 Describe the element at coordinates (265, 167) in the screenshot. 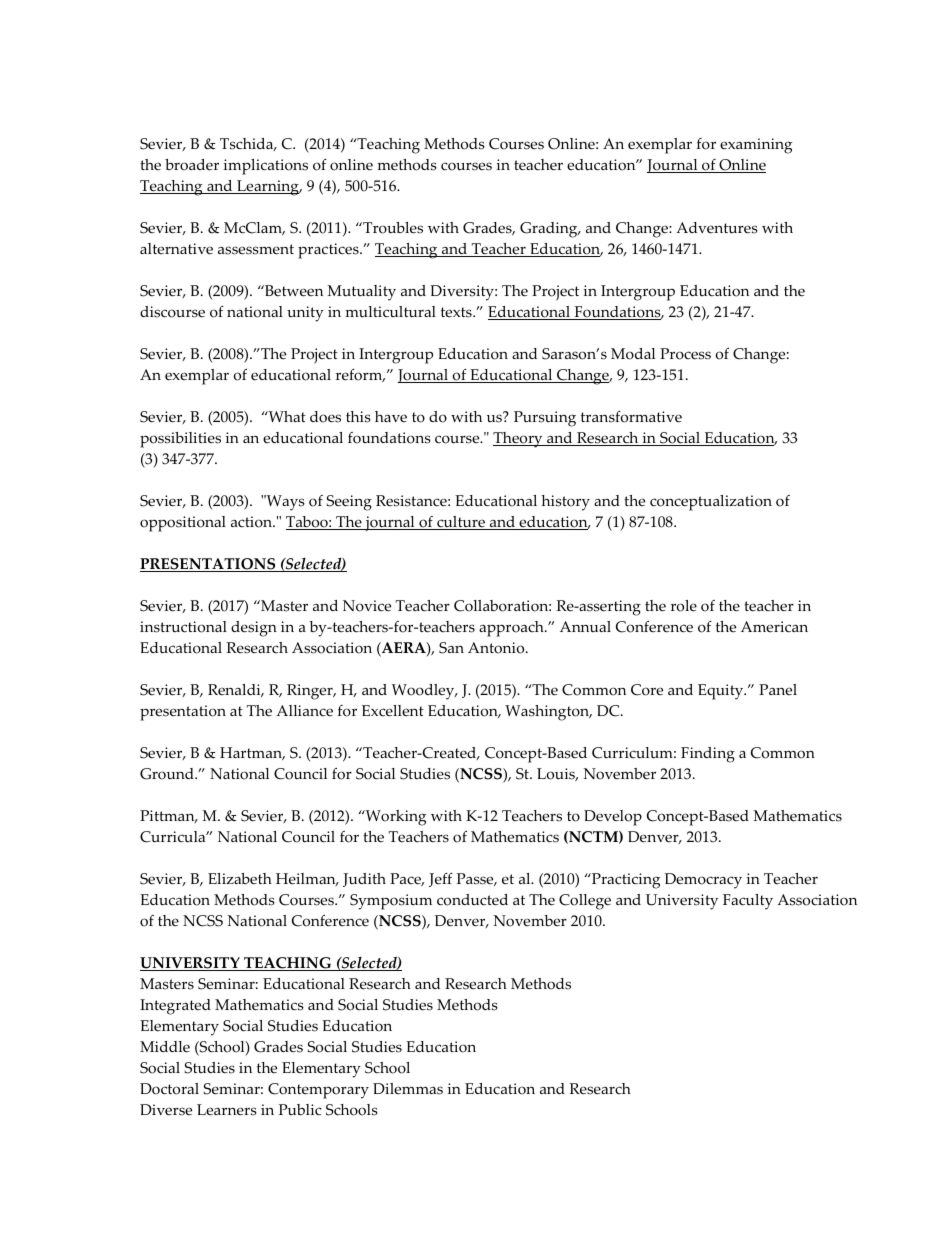

I see `implications` at that location.
